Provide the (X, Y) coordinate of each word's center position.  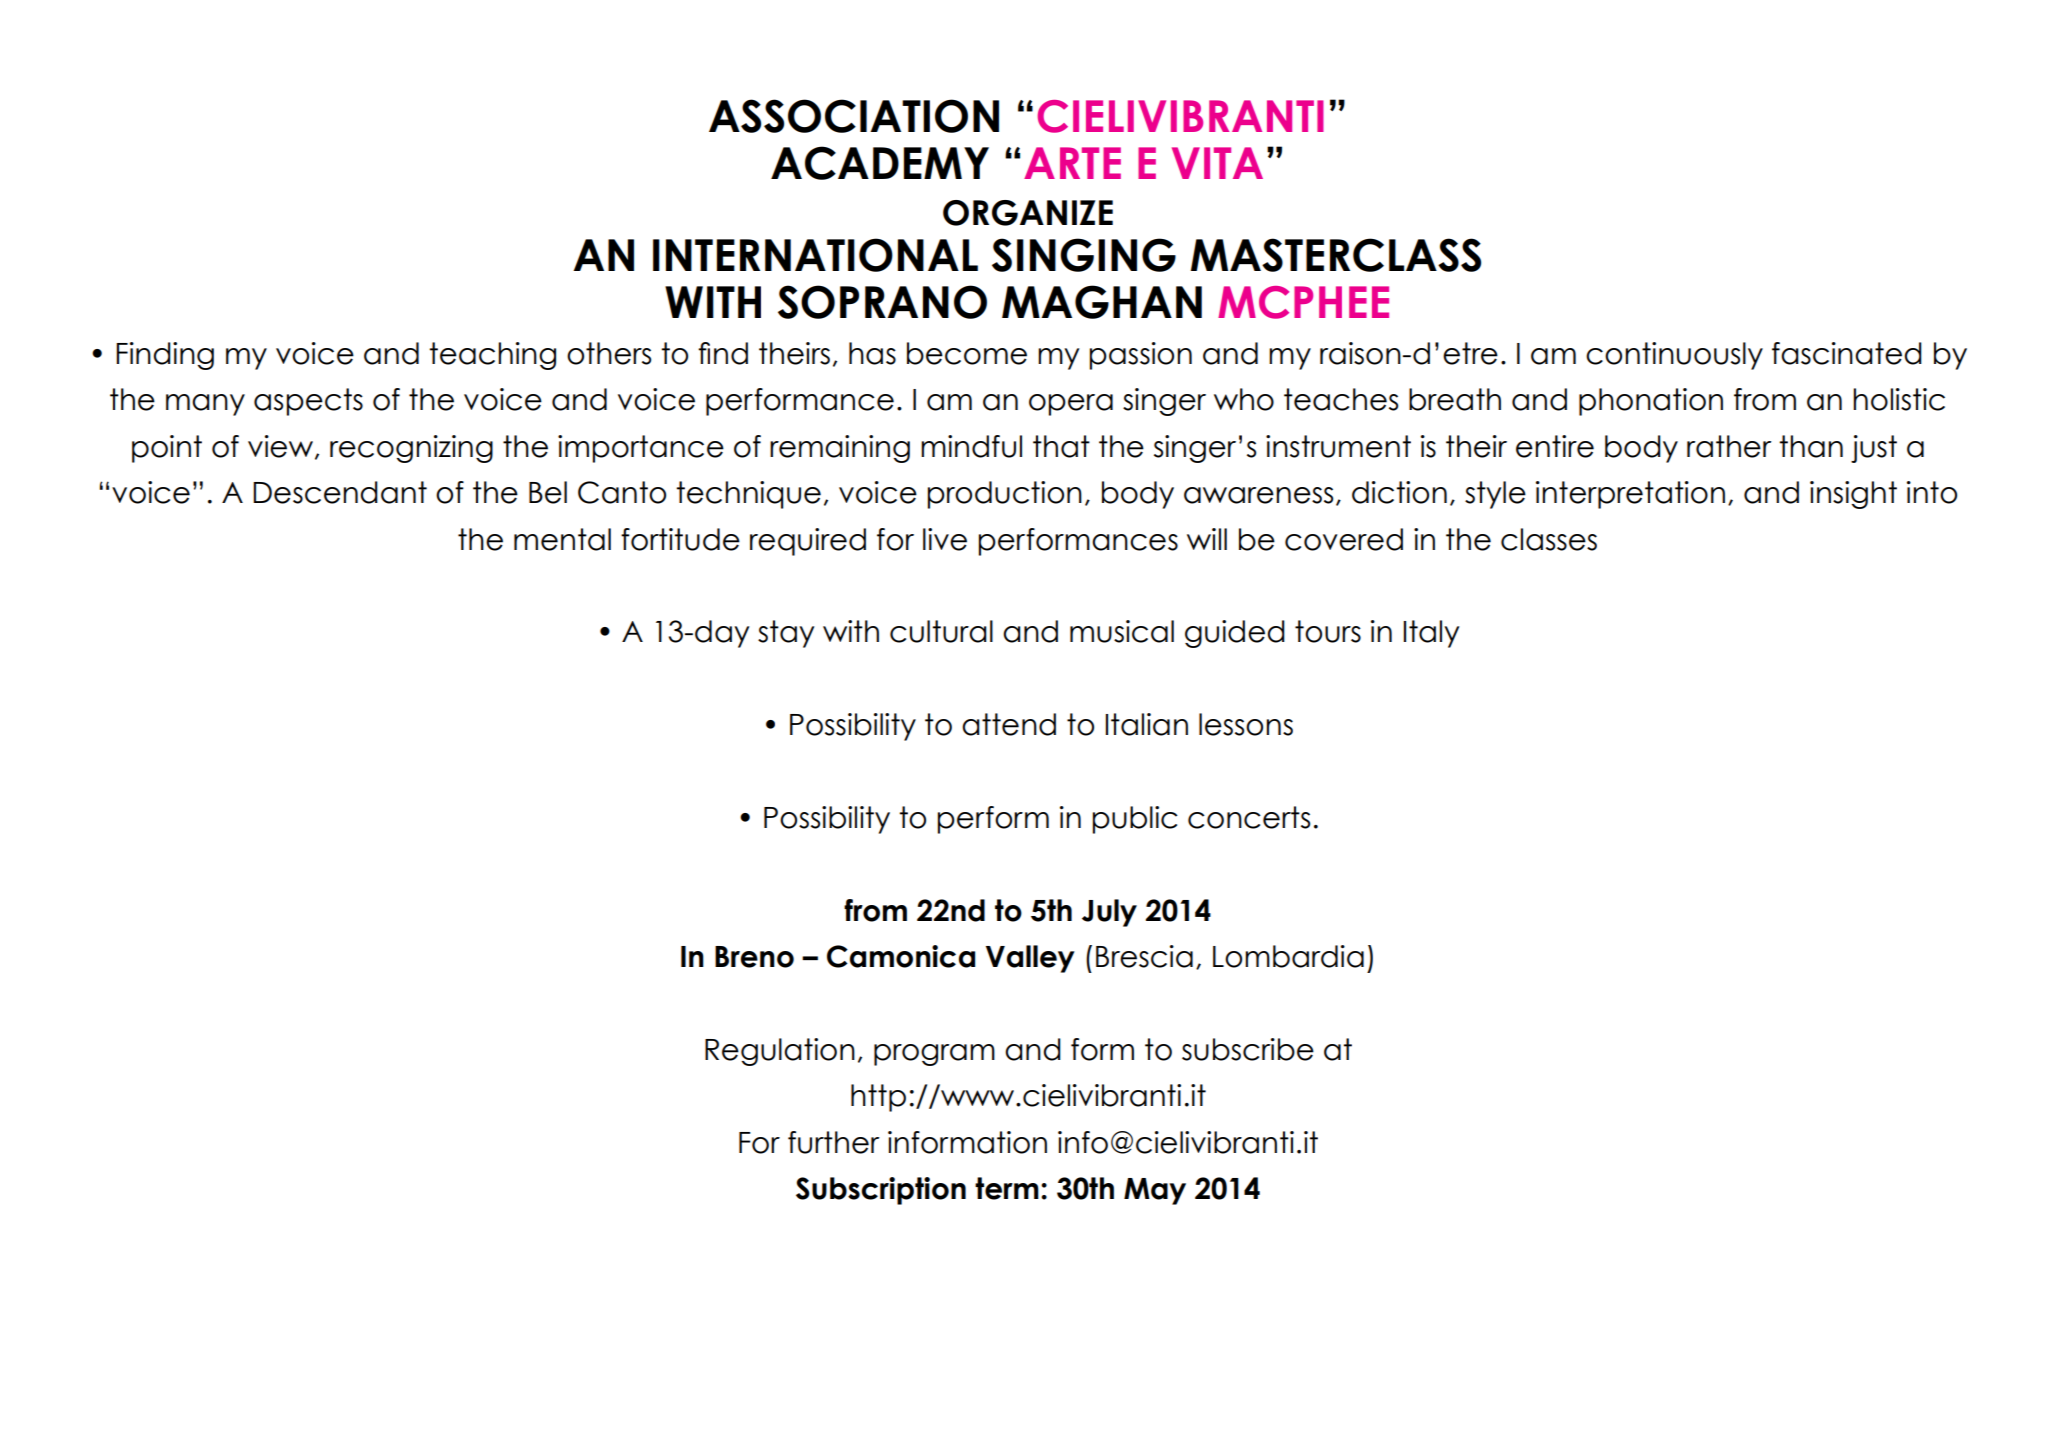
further (833, 1142)
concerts (1249, 817)
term (1007, 1188)
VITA (1217, 163)
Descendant (340, 492)
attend (1009, 724)
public (1135, 820)
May (1155, 1191)
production (1005, 495)
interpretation (1630, 495)
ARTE (1072, 163)
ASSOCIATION (854, 116)
